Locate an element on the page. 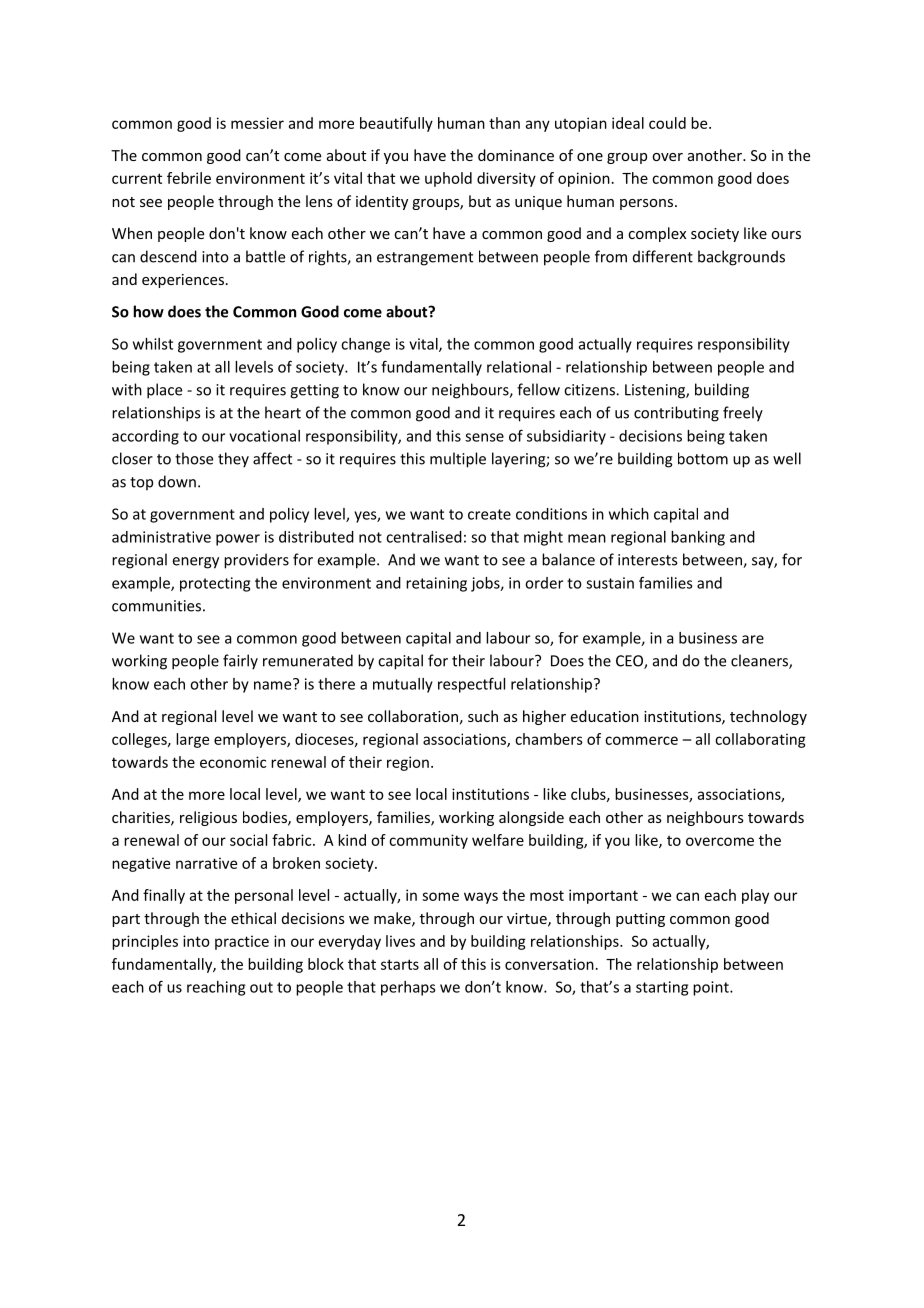 This image has height=1308, width=924. energy is located at coordinates (196, 563).
